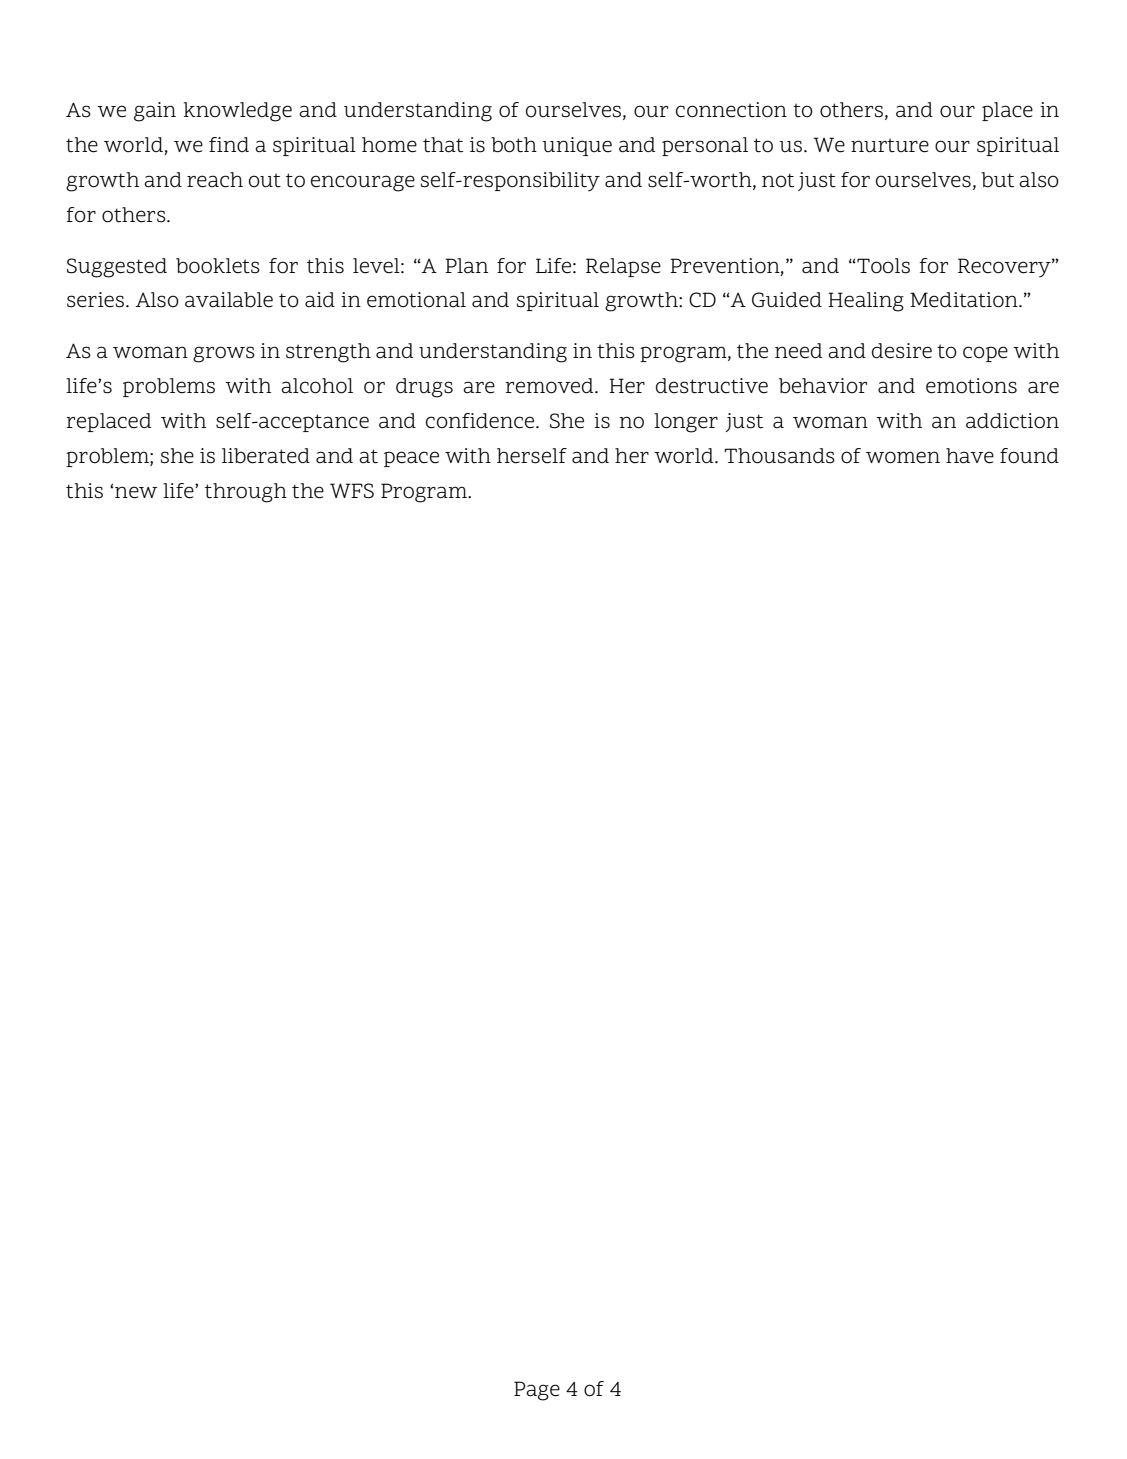 The height and width of the screenshot is (1459, 1127). I want to click on women, so click(903, 457).
